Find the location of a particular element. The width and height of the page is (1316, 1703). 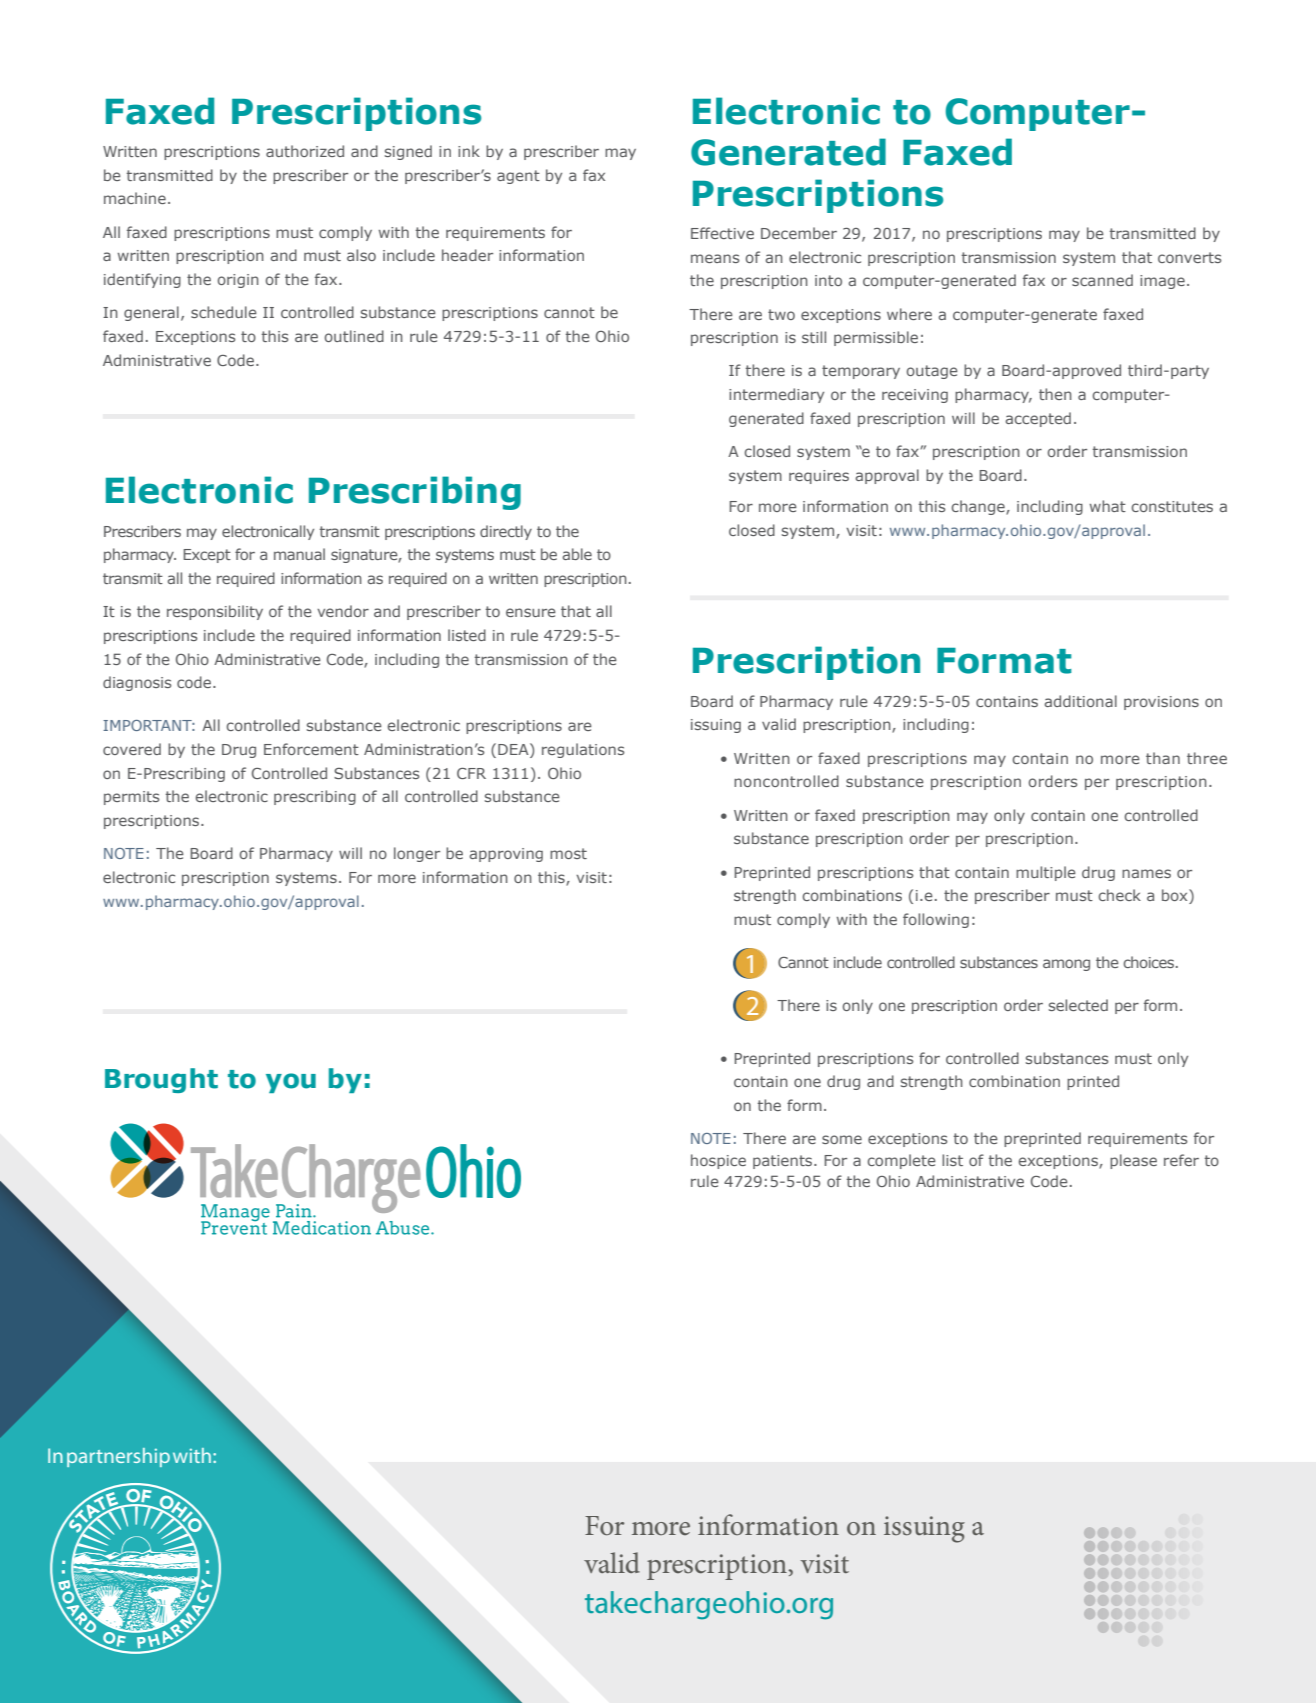

responsibility is located at coordinates (215, 612).
